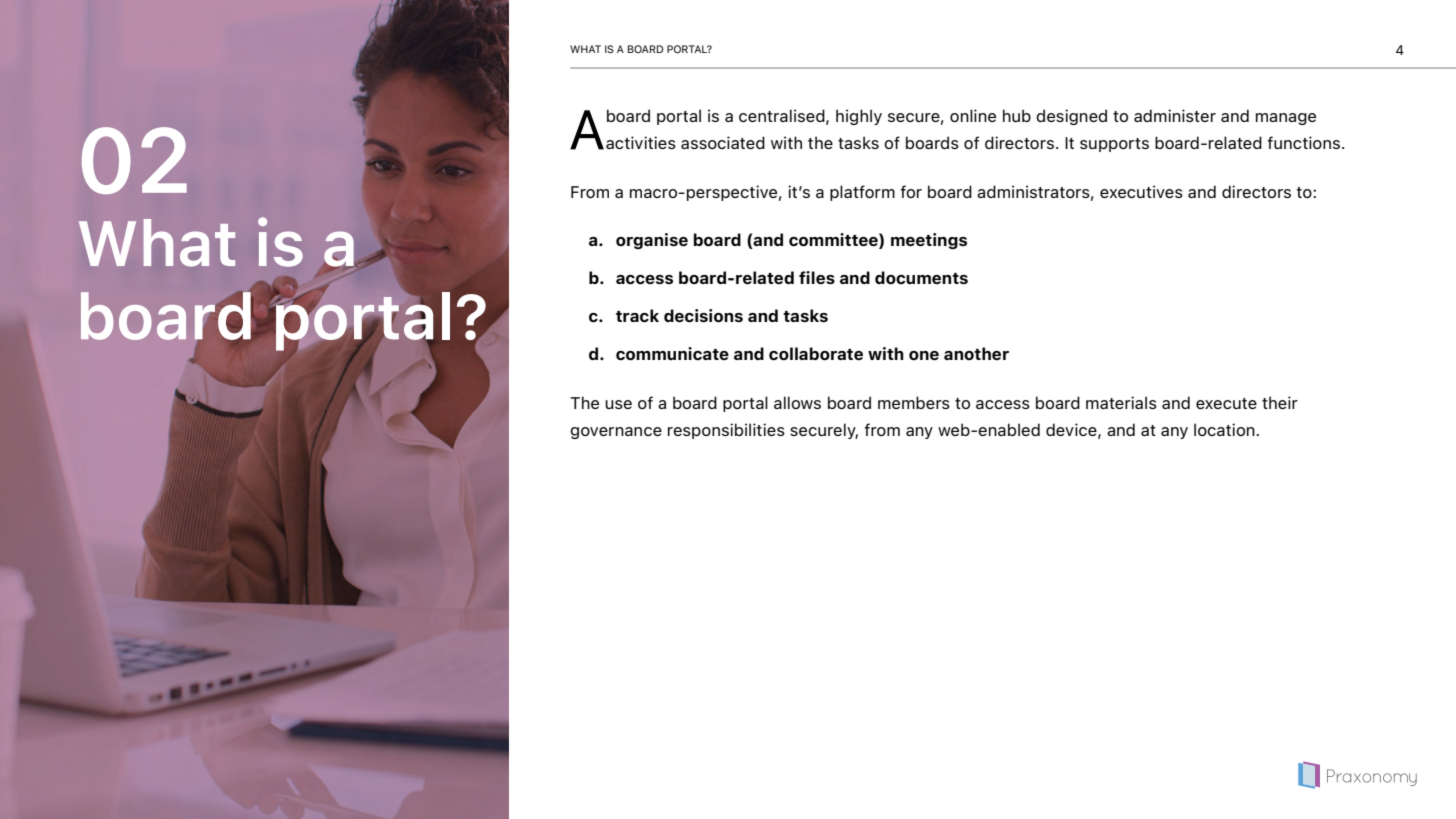  I want to click on associated, so click(723, 142).
